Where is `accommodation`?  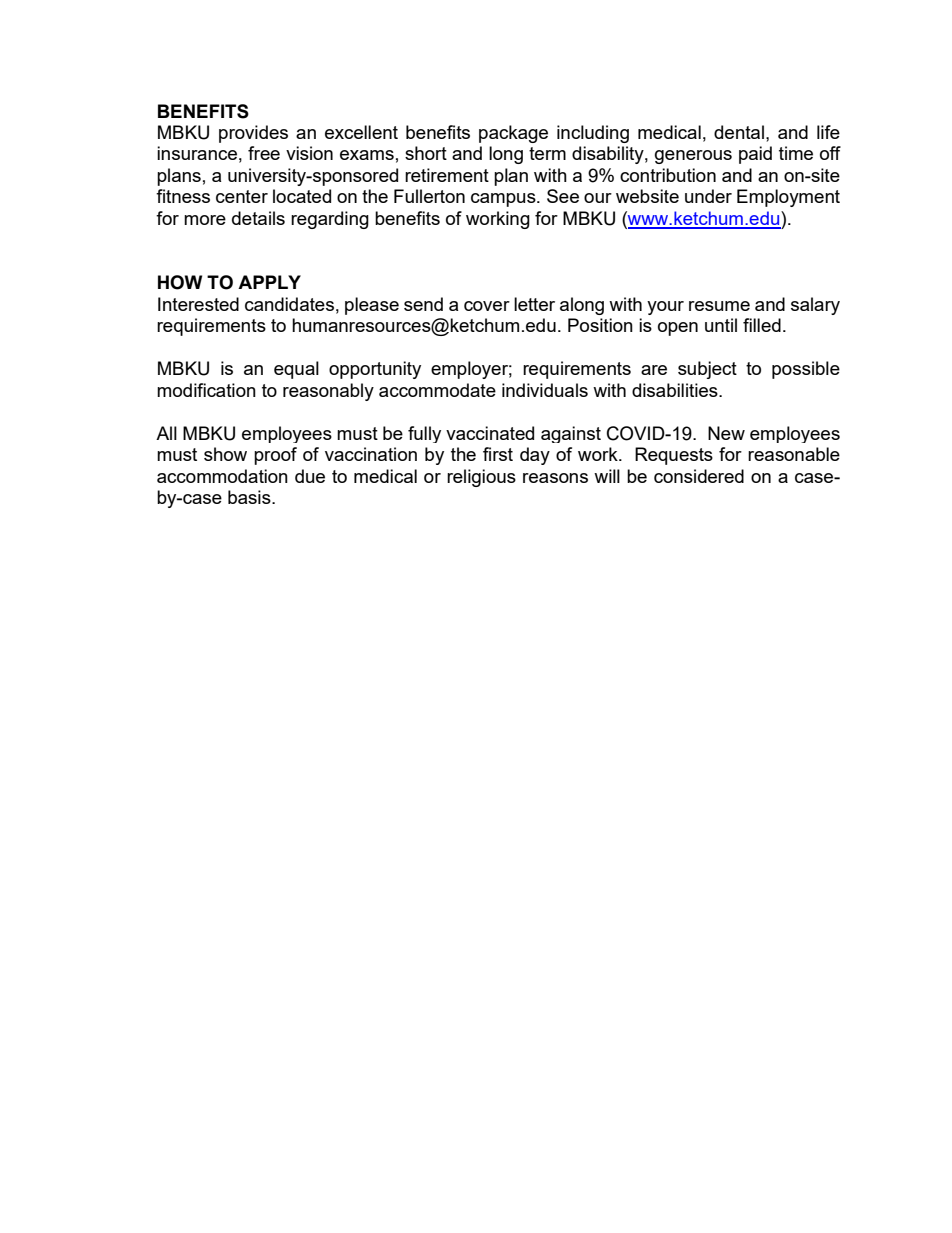 accommodation is located at coordinates (222, 476).
